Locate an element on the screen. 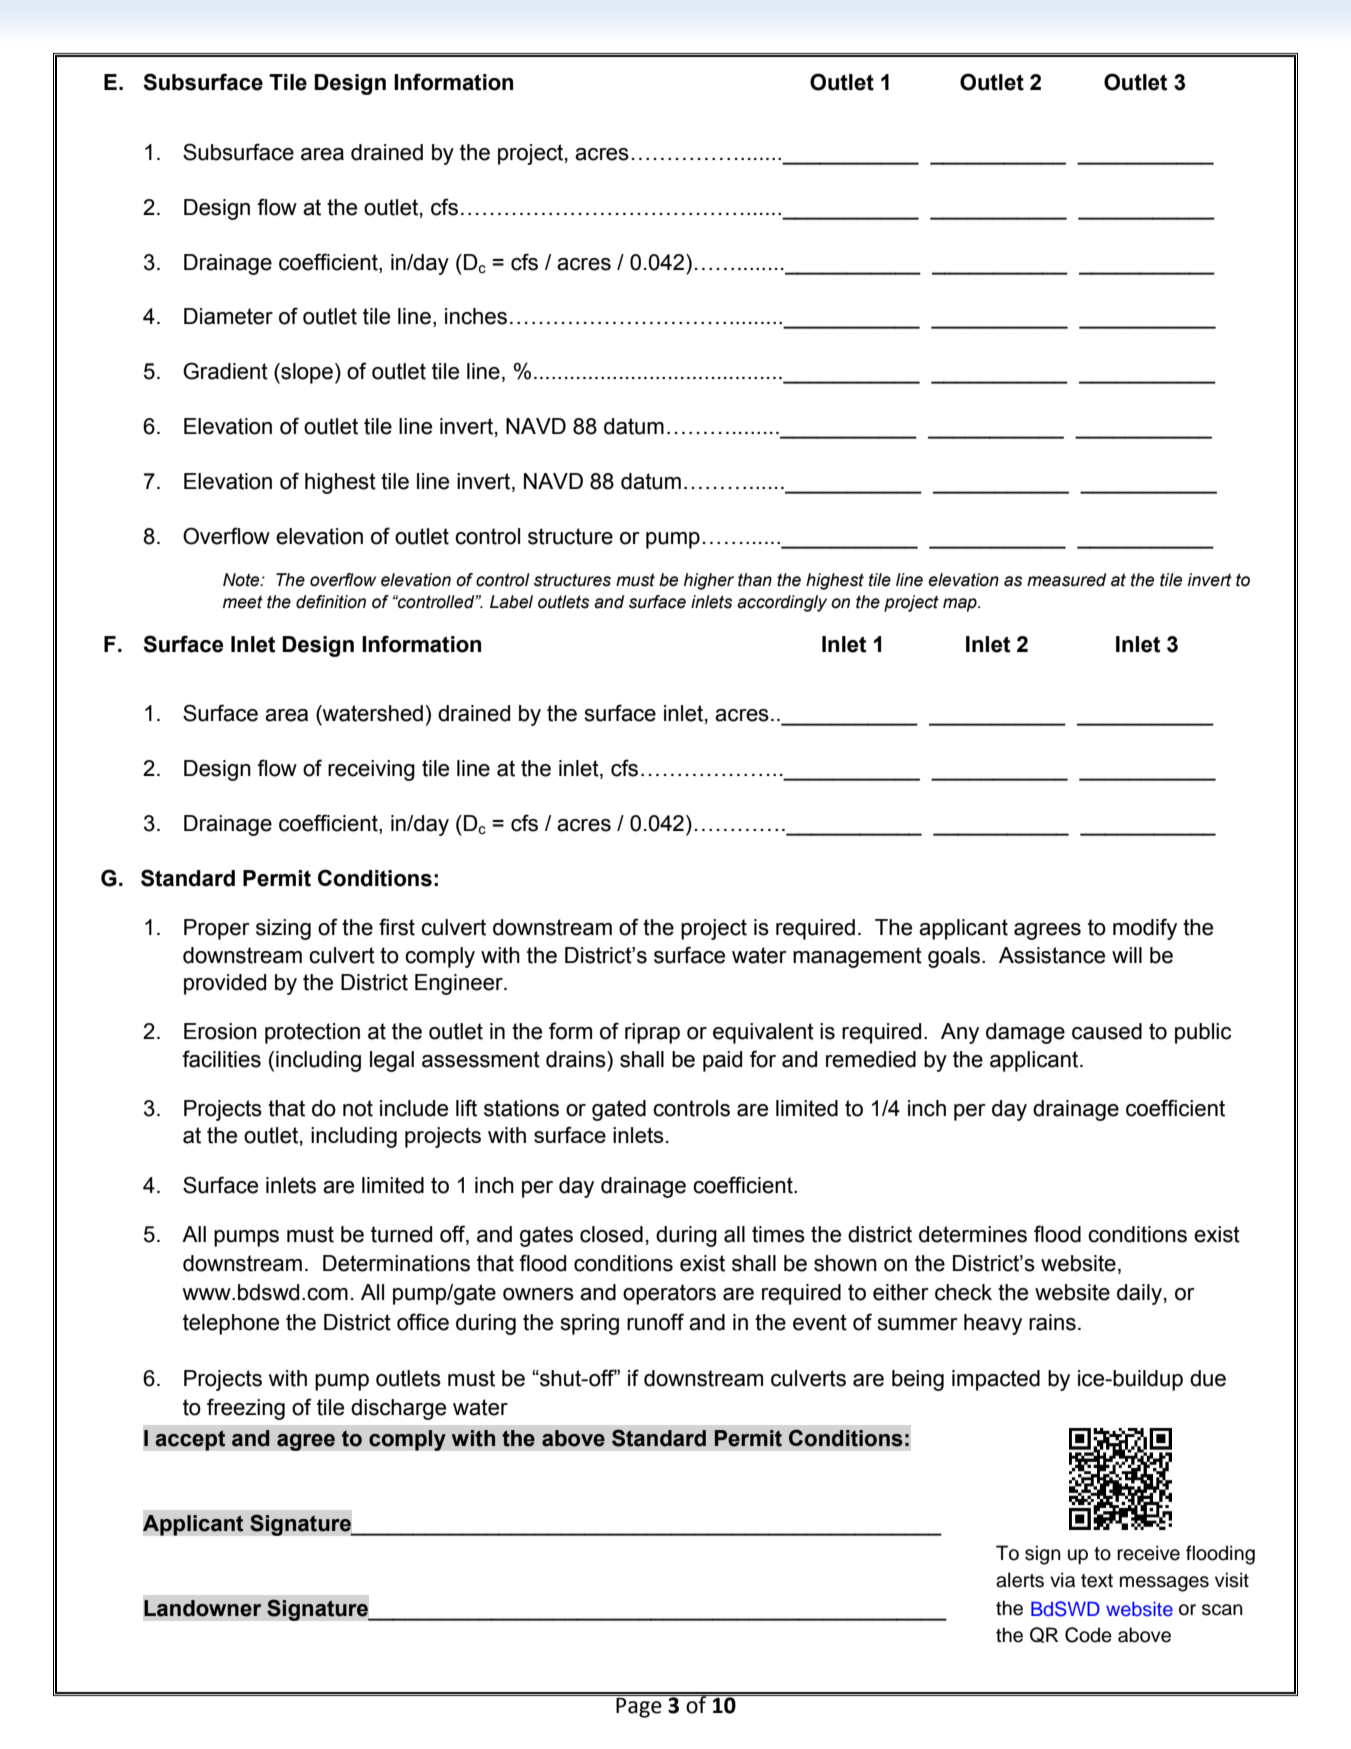 Image resolution: width=1351 pixels, height=1749 pixels. Gradient is located at coordinates (225, 371).
